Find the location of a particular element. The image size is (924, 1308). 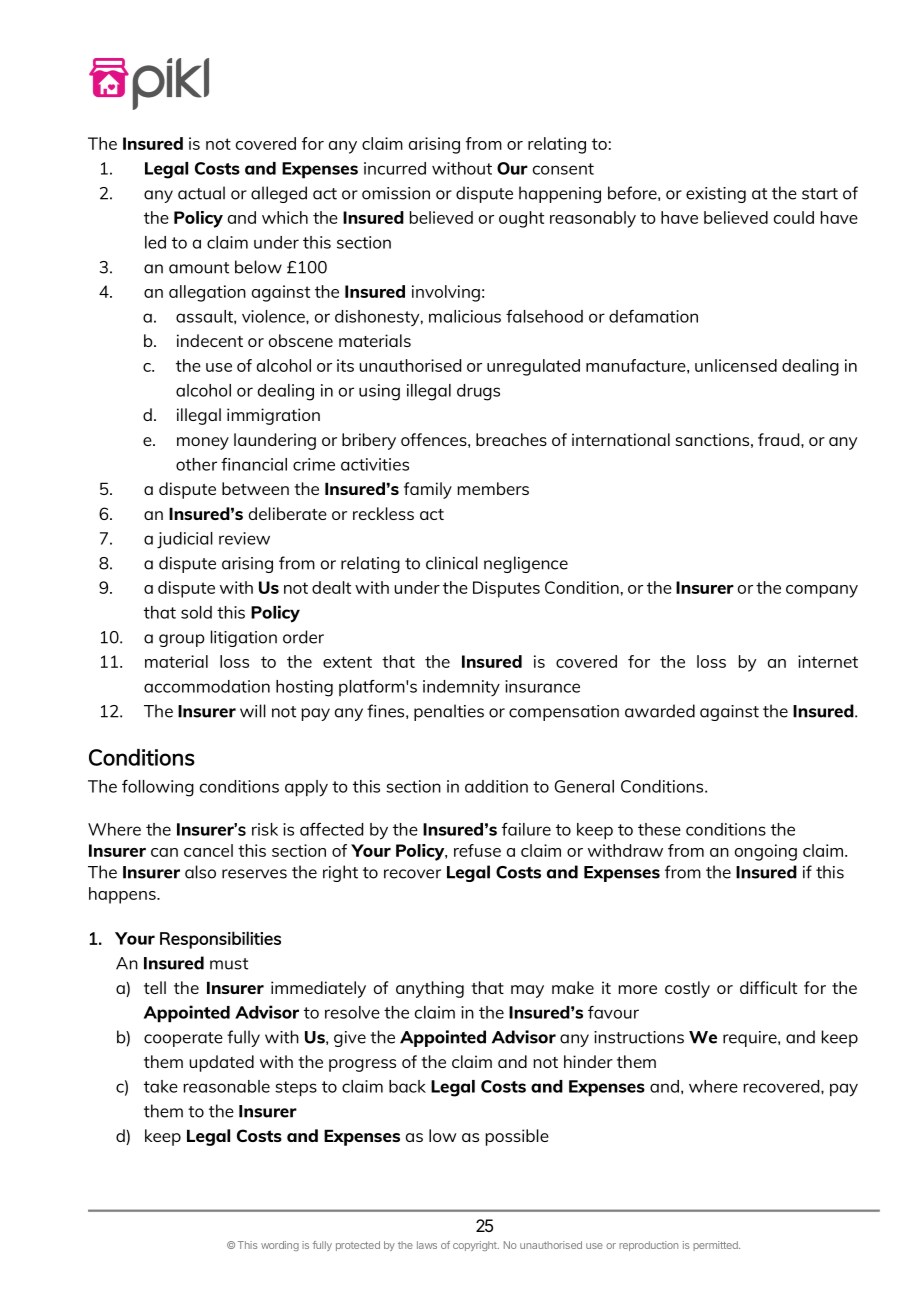

anything is located at coordinates (430, 989).
